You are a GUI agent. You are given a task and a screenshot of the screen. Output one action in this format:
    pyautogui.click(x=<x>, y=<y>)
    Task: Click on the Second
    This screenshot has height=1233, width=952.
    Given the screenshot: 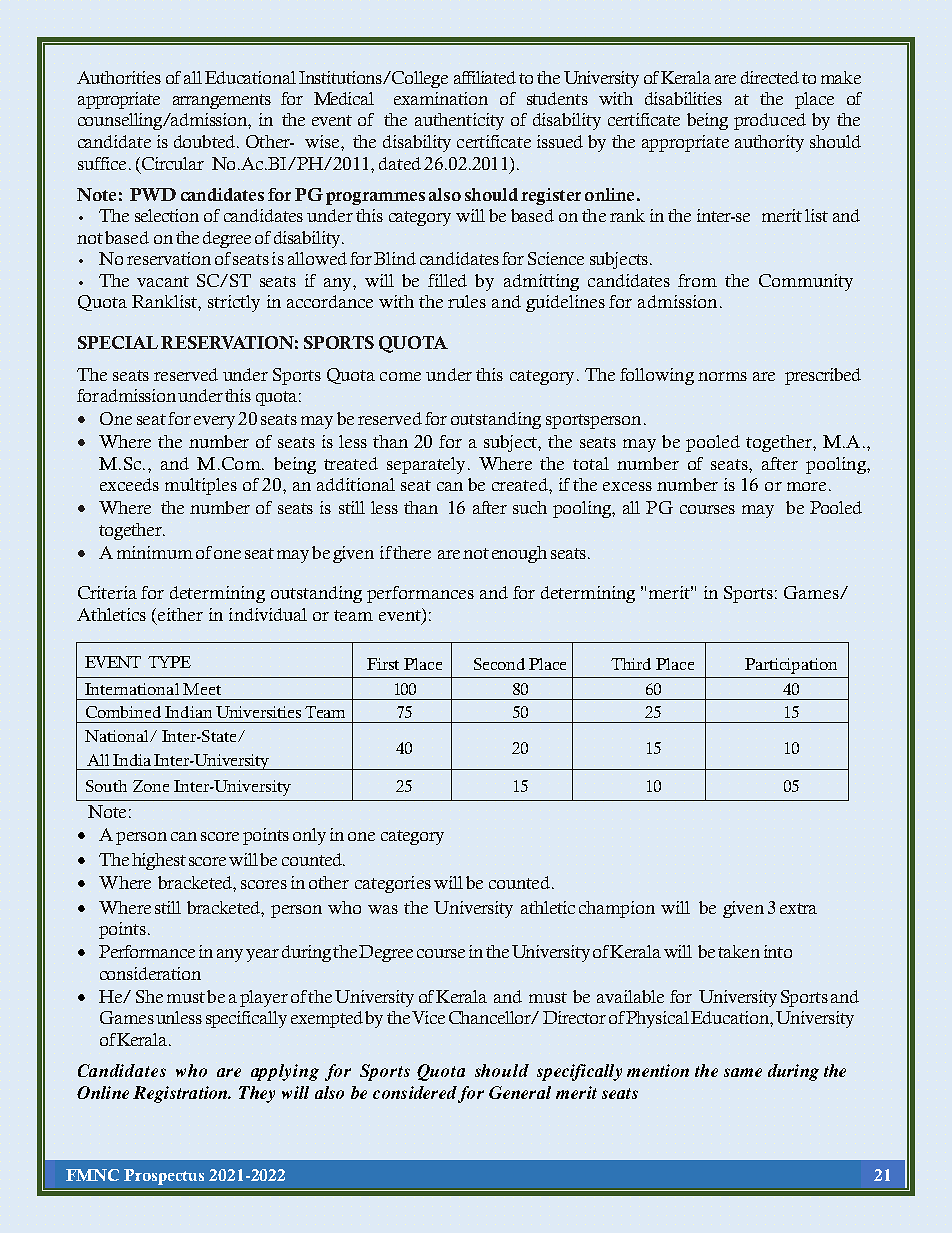 What is the action you would take?
    pyautogui.click(x=499, y=664)
